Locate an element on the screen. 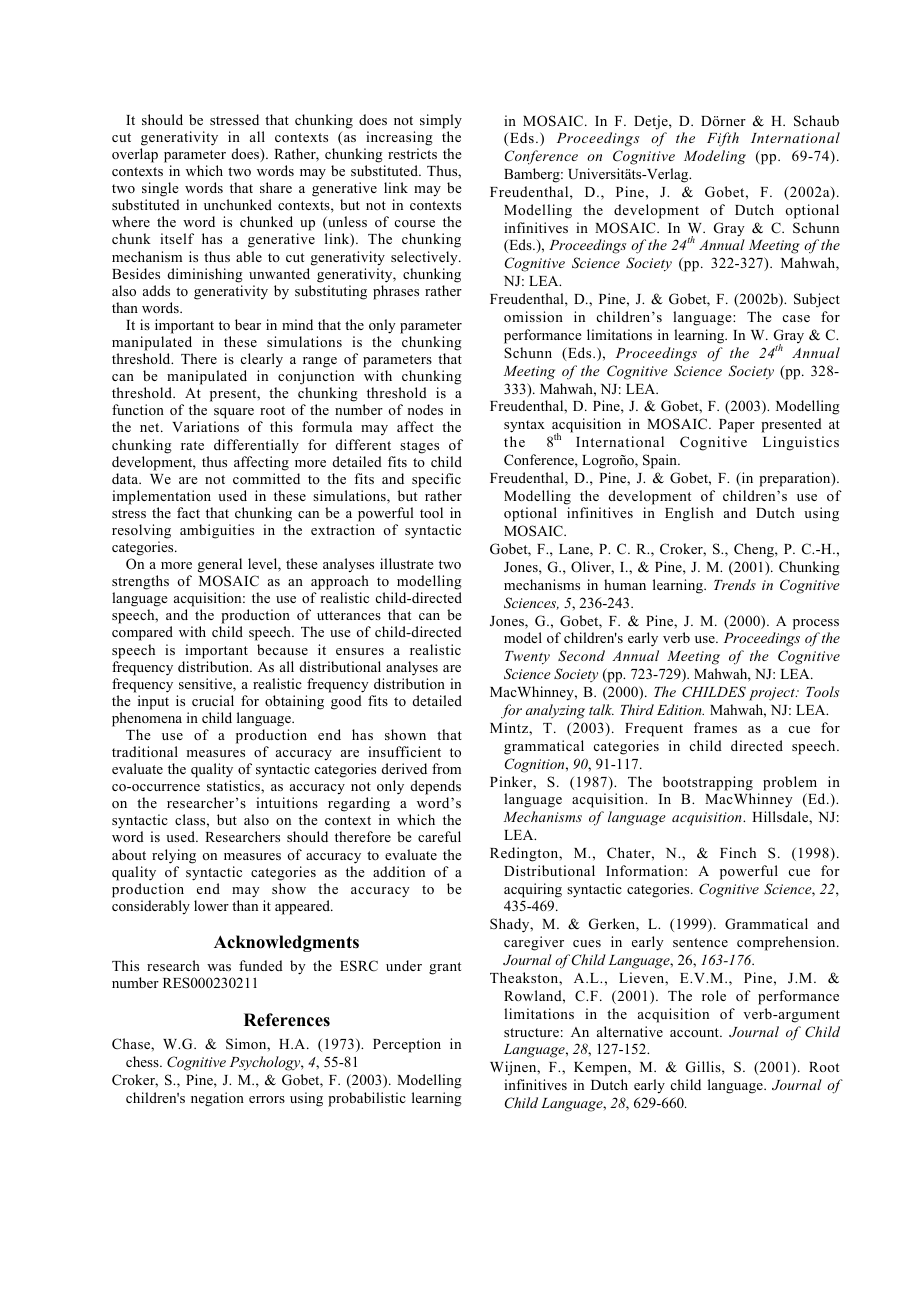 The width and height of the screenshot is (924, 1308). negation is located at coordinates (217, 1099).
